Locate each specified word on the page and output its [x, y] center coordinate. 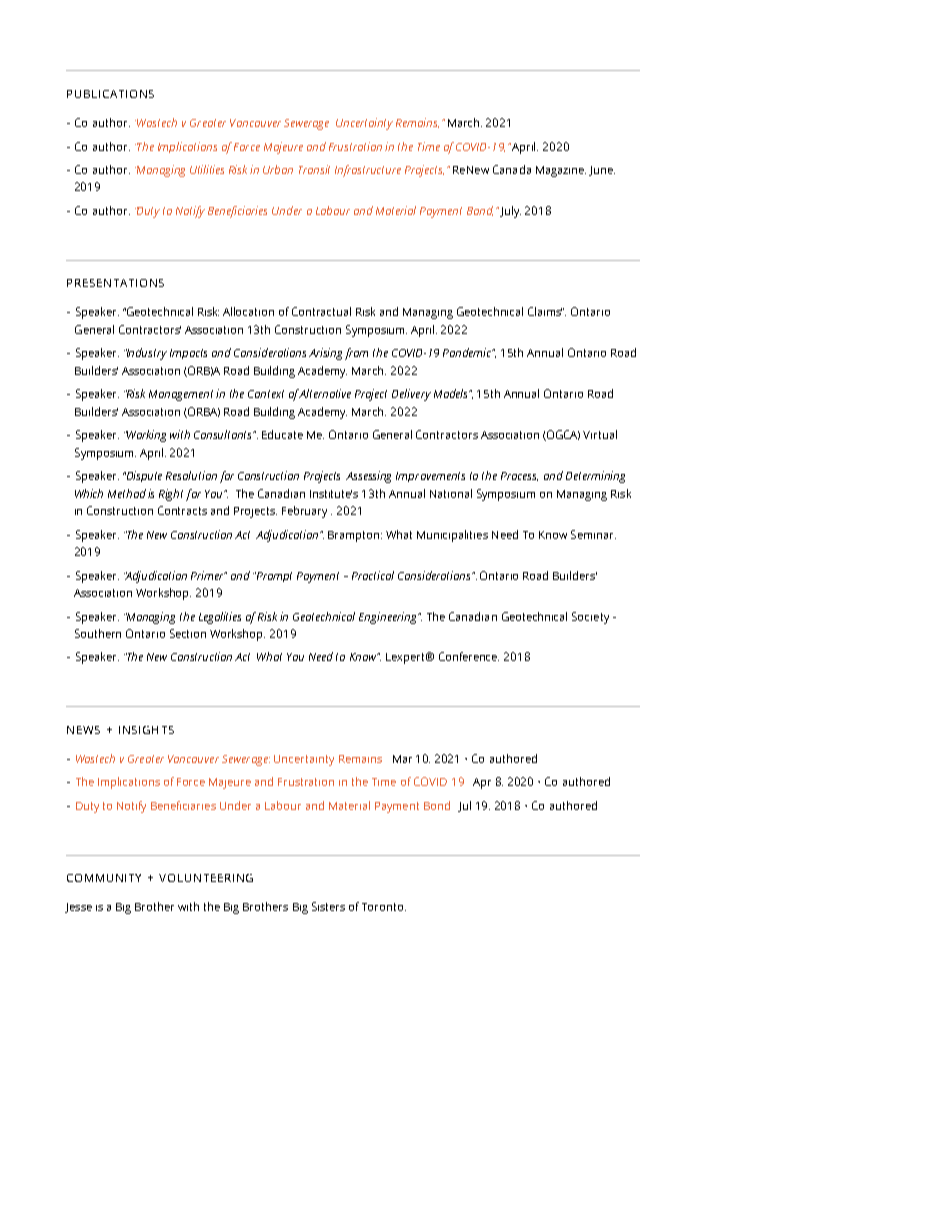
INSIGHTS [146, 730]
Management [183, 395]
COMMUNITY [104, 878]
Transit [314, 169]
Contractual [321, 311]
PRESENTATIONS [115, 283]
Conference [469, 656]
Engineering [389, 618]
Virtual [600, 434]
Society [590, 618]
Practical [373, 575]
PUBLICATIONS [110, 94]
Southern [98, 633]
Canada [512, 169]
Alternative [325, 393]
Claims [546, 311]
